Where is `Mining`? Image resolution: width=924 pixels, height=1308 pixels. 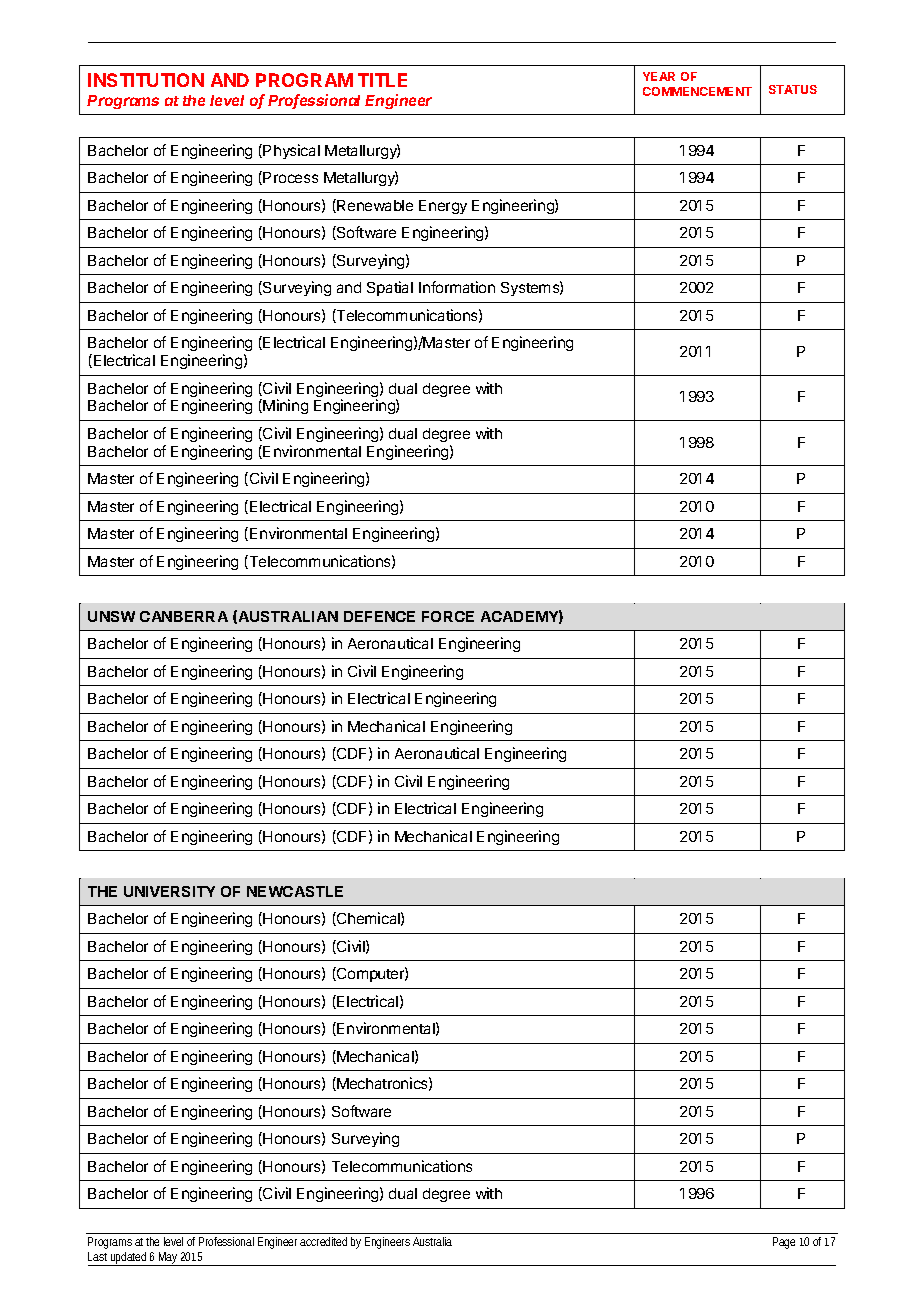
Mining is located at coordinates (285, 406).
